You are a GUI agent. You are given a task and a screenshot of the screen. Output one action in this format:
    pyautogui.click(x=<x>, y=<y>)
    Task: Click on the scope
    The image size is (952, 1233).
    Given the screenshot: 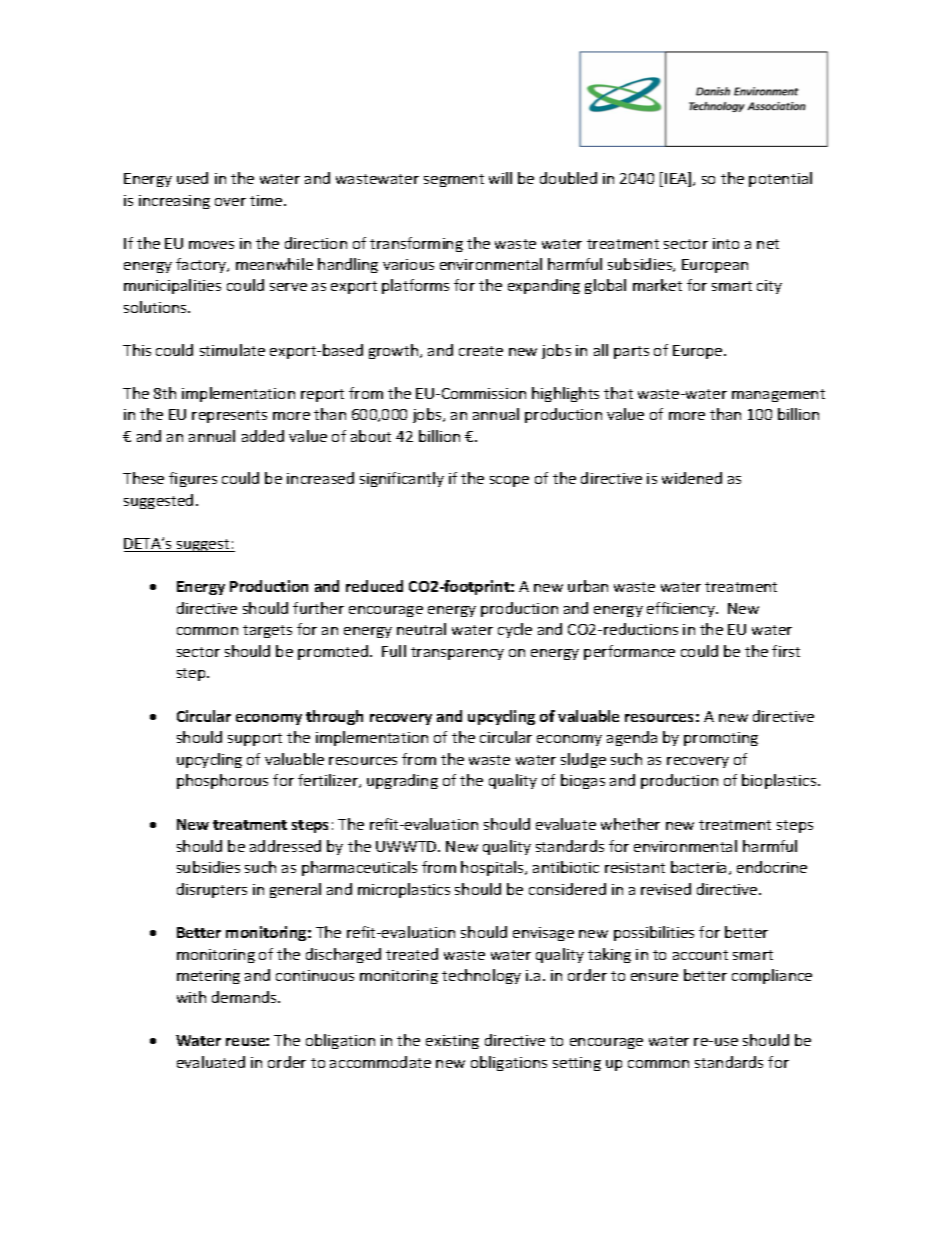 What is the action you would take?
    pyautogui.click(x=509, y=481)
